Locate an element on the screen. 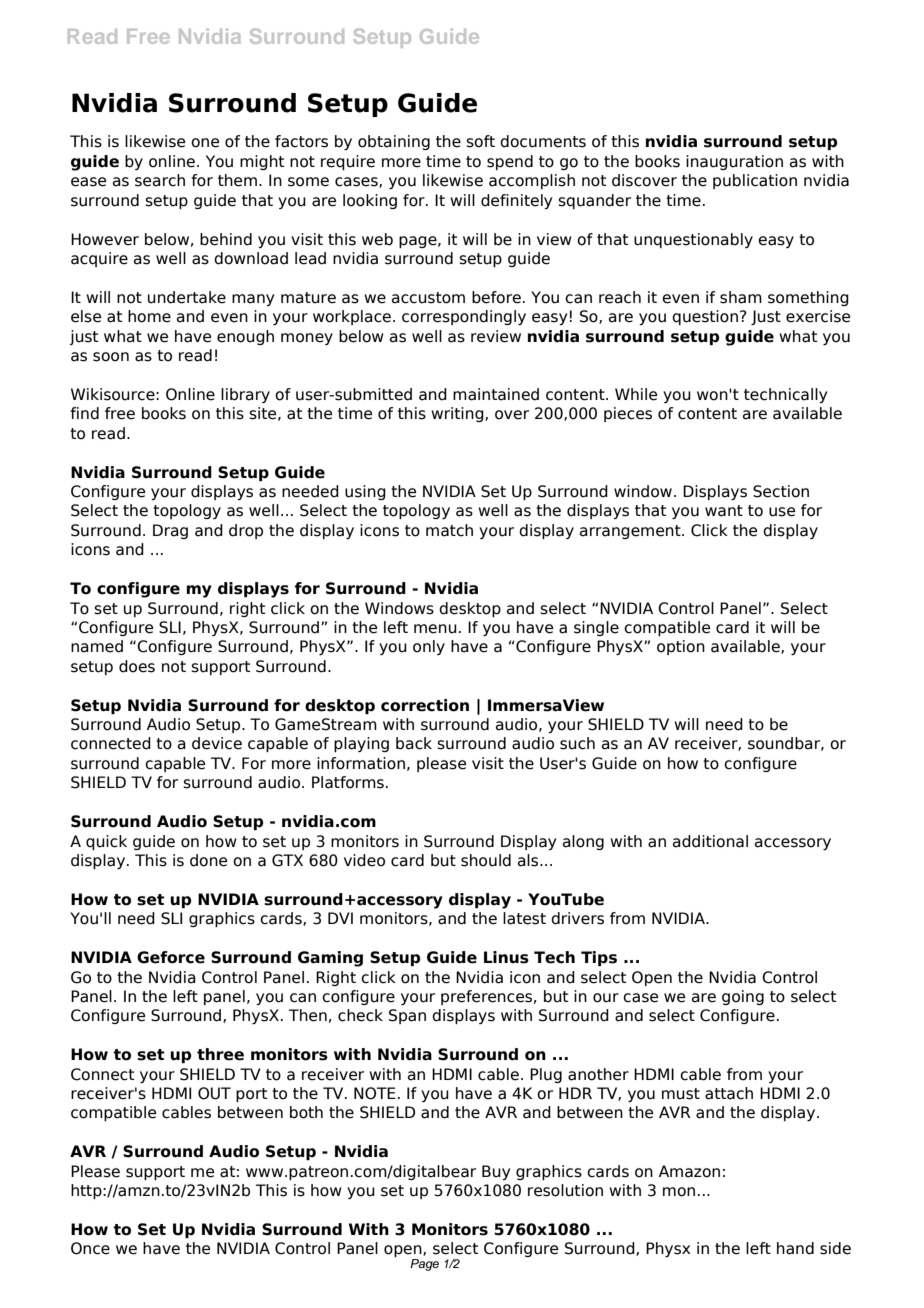  does is located at coordinates (137, 666).
